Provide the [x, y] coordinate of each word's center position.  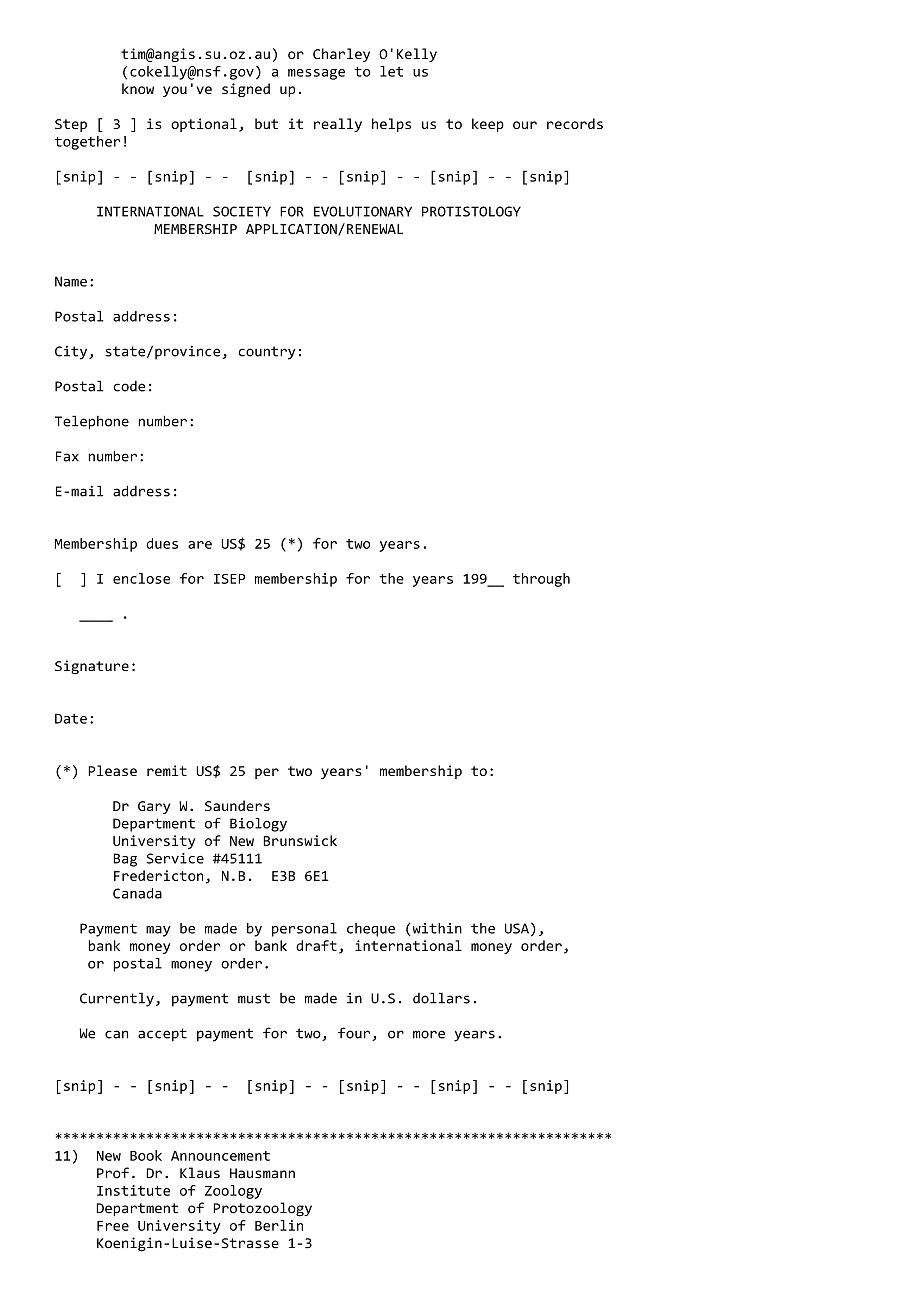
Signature [92, 667]
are [200, 545]
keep [488, 125]
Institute [133, 1190]
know [138, 88]
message [316, 74]
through [541, 580]
